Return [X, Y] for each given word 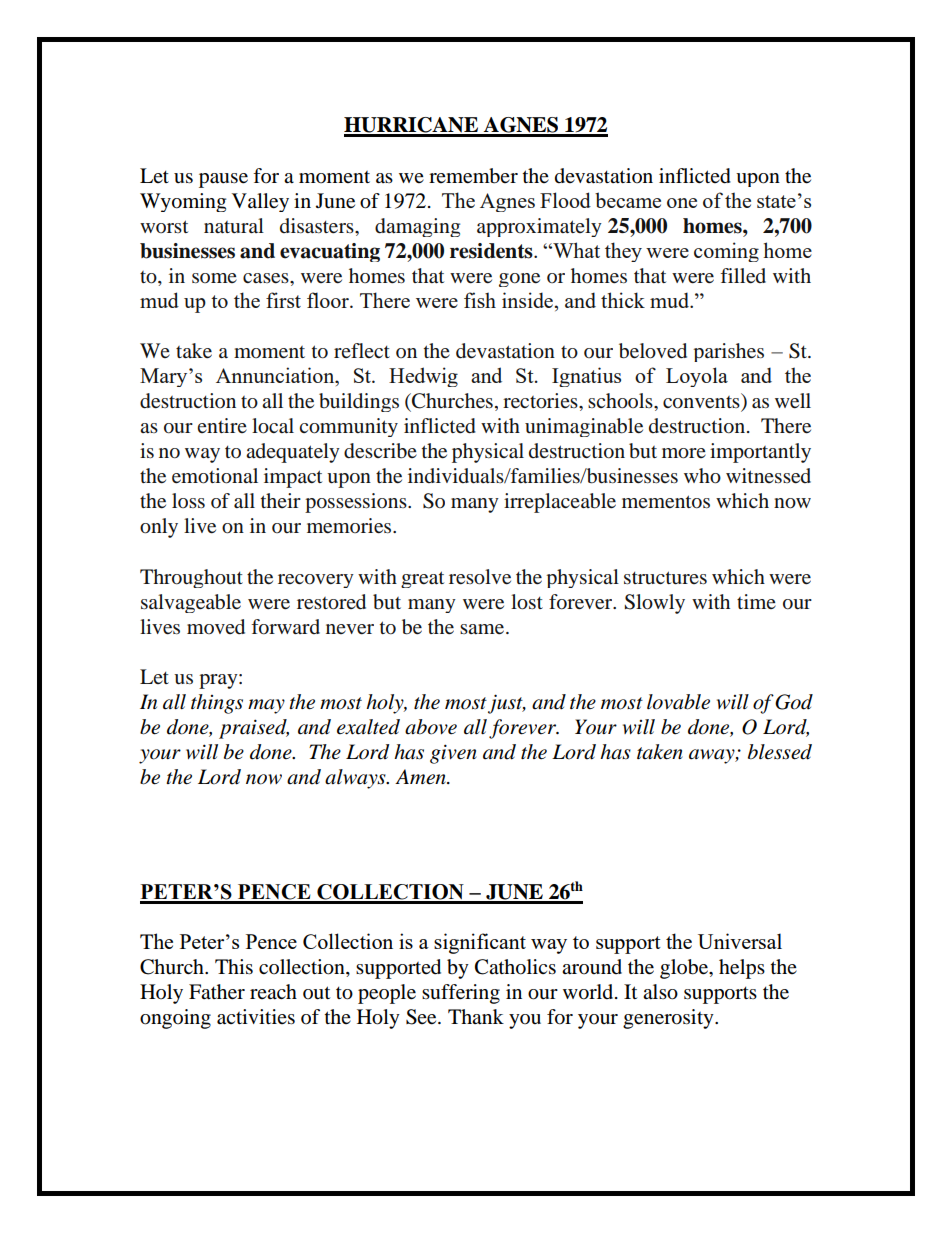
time [756, 601]
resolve [480, 577]
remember [473, 176]
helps [742, 969]
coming [726, 252]
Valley [260, 202]
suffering [461, 994]
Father [217, 992]
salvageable [191, 603]
